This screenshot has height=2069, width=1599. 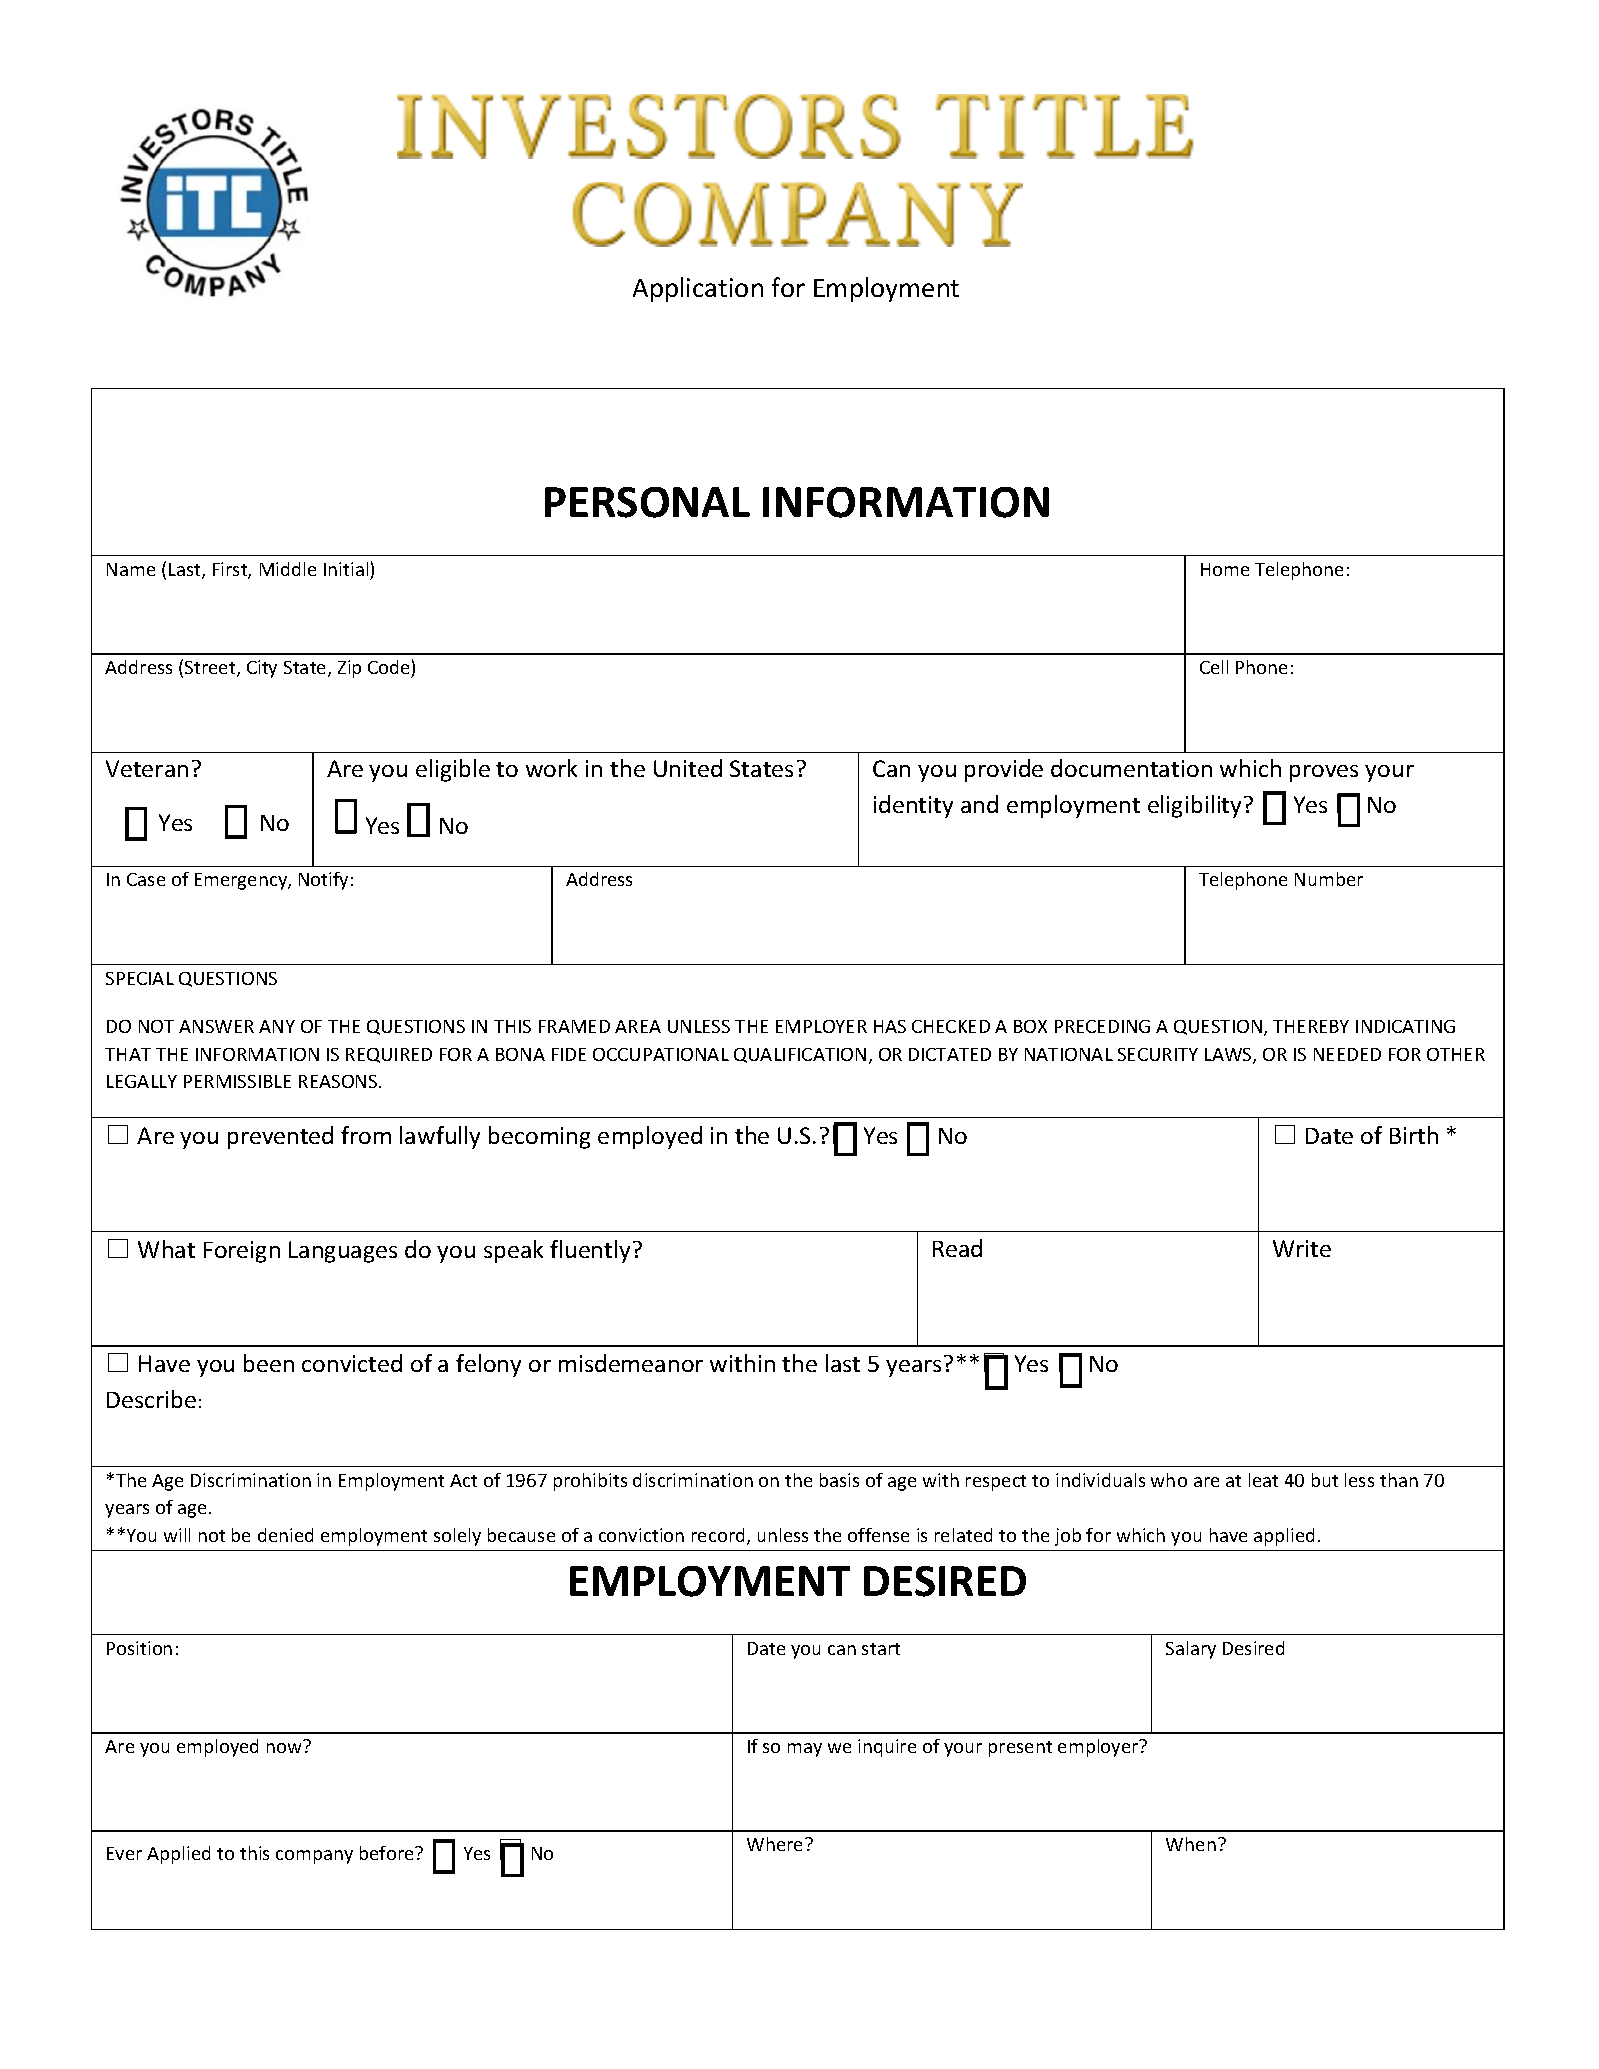 What do you see at coordinates (314, 1857) in the screenshot?
I see `company` at bounding box center [314, 1857].
